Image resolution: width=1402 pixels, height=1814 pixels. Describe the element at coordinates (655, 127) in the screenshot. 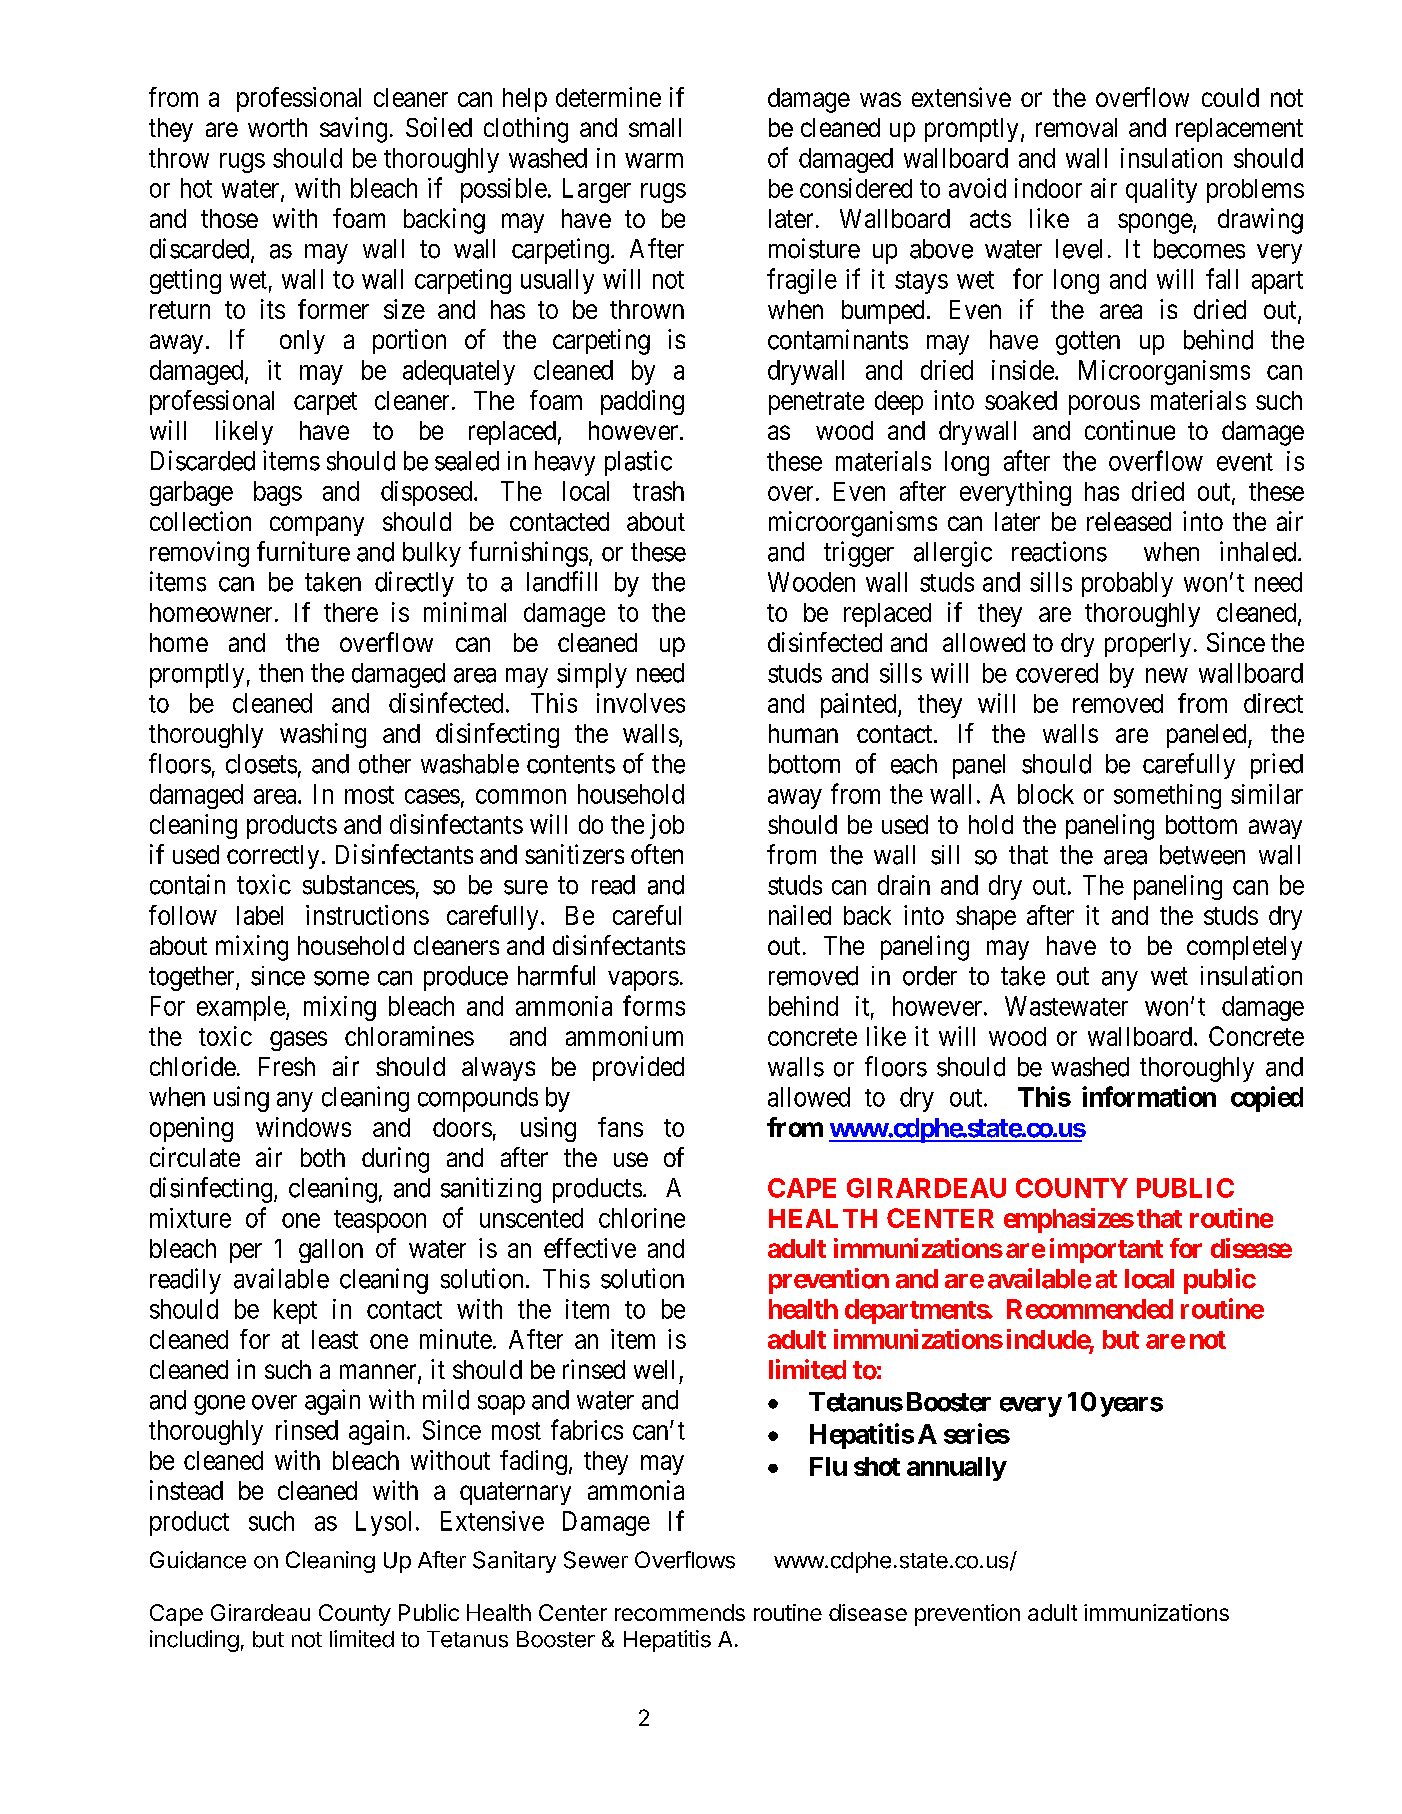

I see `small` at that location.
